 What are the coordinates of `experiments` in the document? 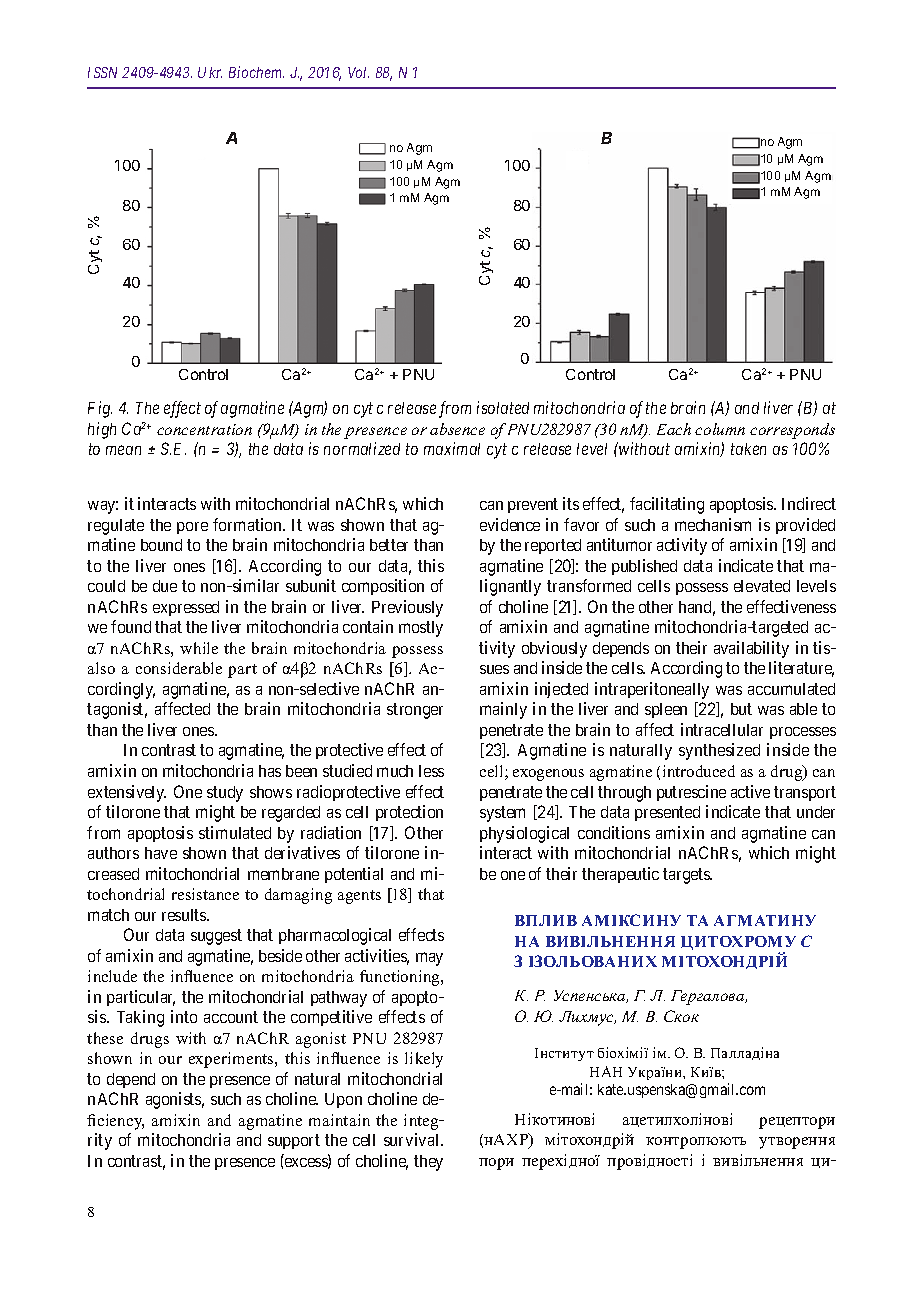 It's located at (232, 1060).
